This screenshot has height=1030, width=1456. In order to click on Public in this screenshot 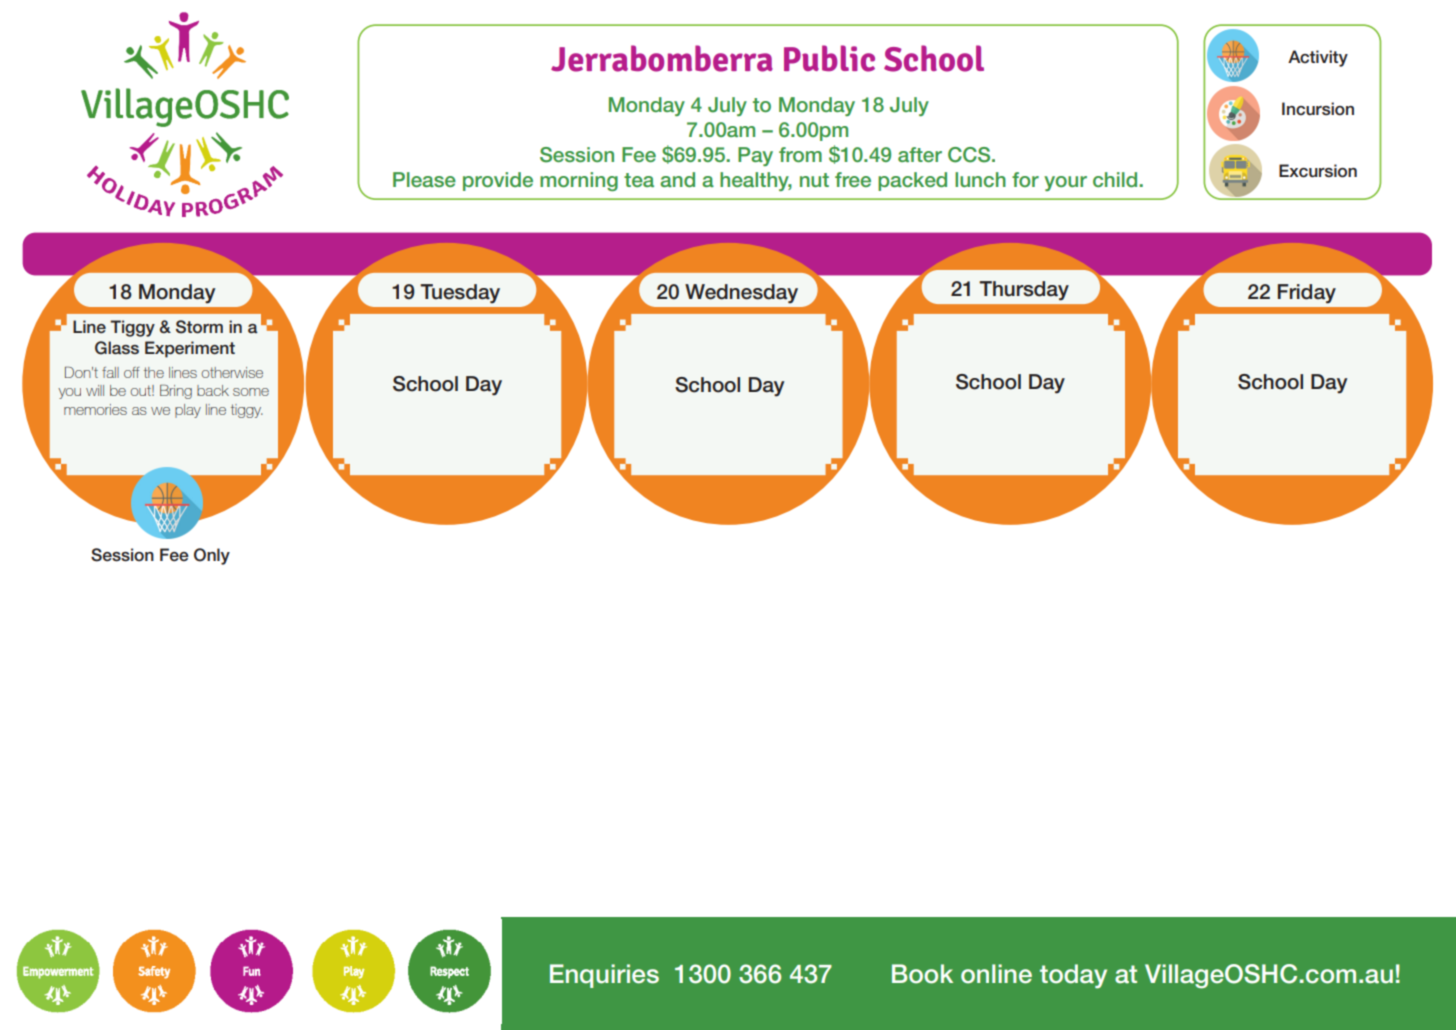, I will do `click(829, 58)`.
